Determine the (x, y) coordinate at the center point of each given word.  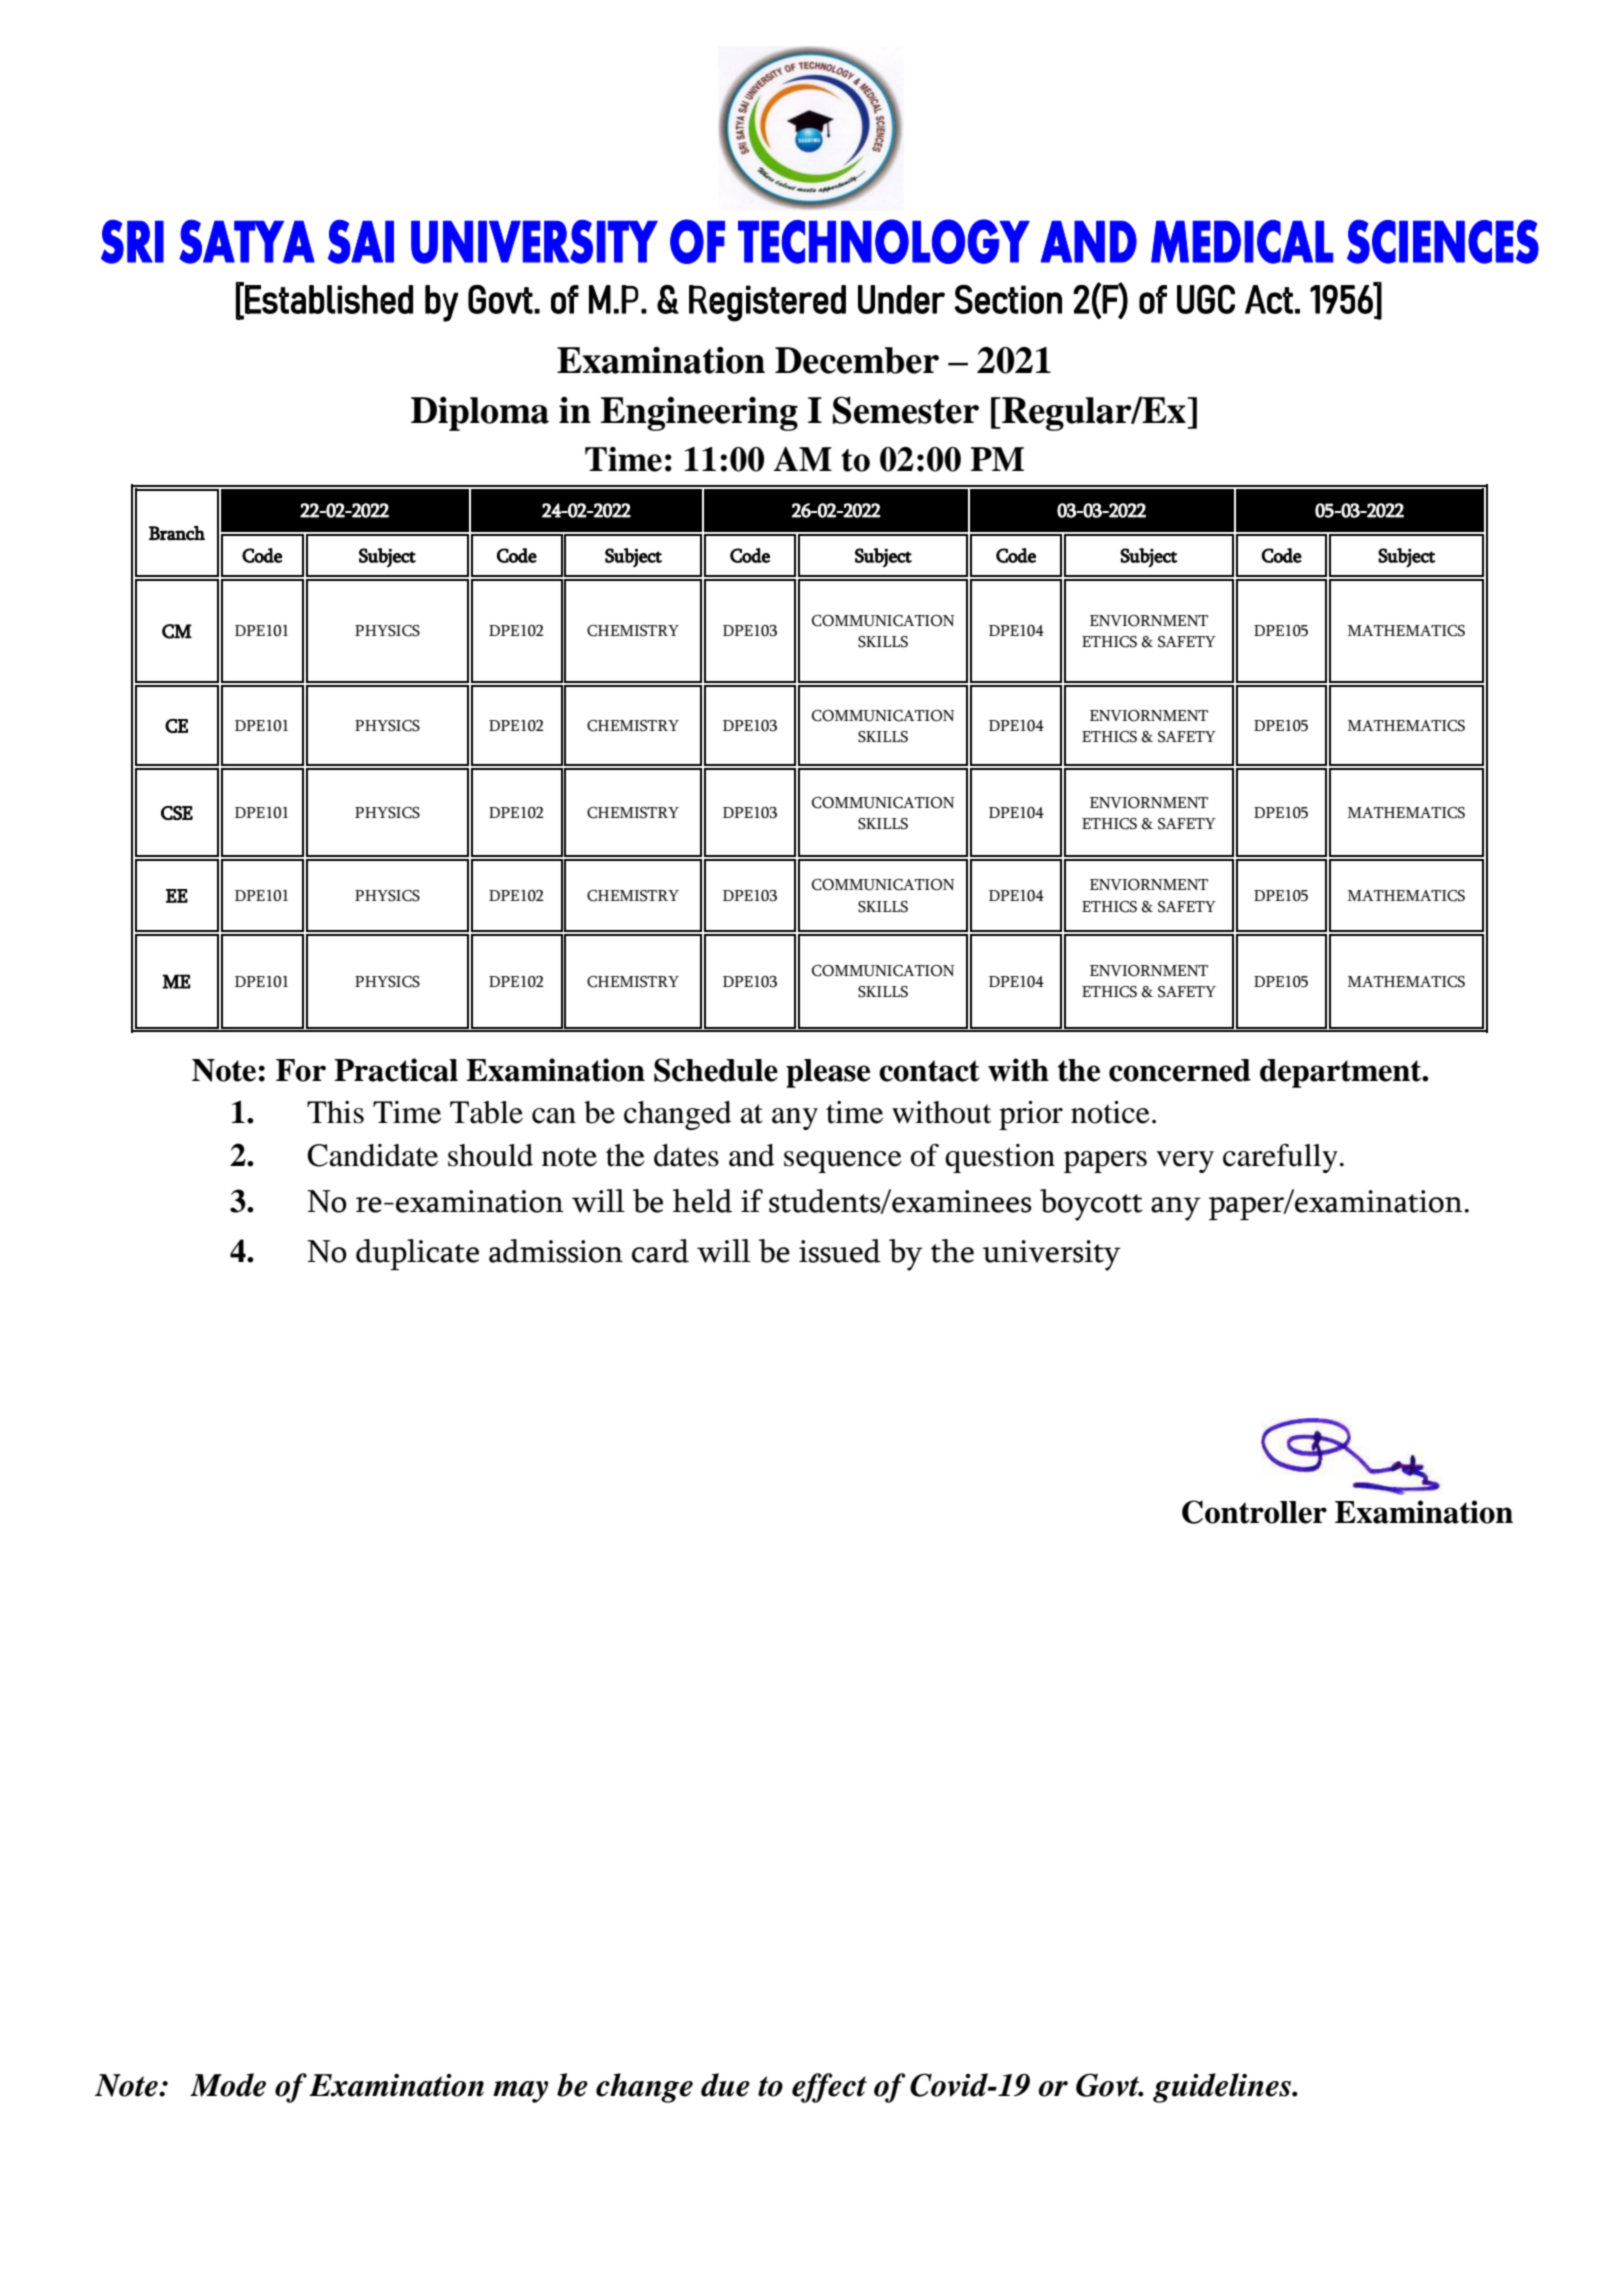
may (520, 2092)
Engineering (699, 413)
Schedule (716, 1070)
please (828, 1073)
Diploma (480, 413)
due (725, 2085)
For (301, 1070)
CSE (177, 813)
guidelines (1223, 2088)
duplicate (417, 1254)
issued (840, 1251)
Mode (228, 2085)
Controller (1254, 1512)
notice (1110, 1112)
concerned (1180, 1070)
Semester (906, 410)
